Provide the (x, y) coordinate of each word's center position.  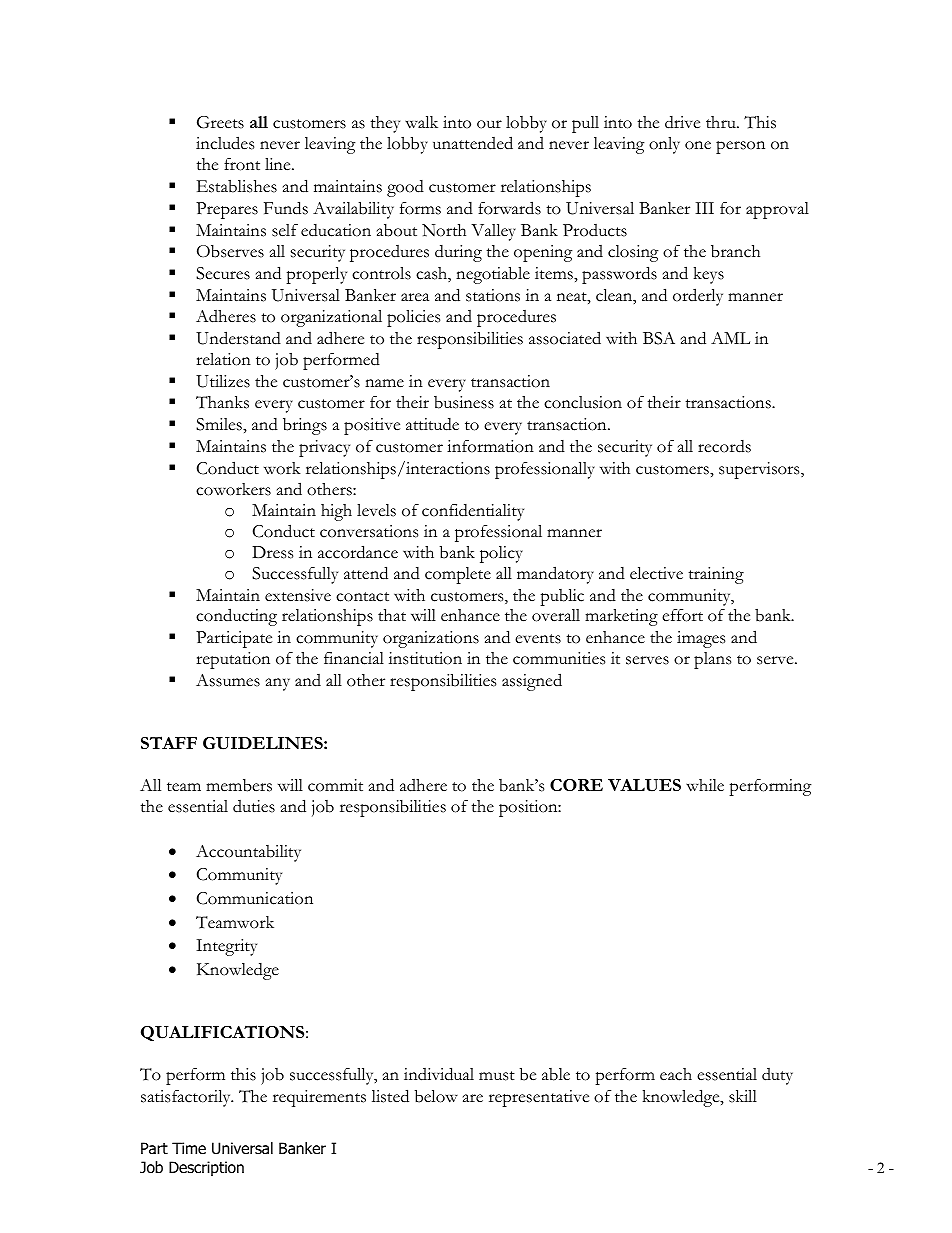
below (436, 1096)
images (701, 639)
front (242, 164)
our (489, 124)
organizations (431, 639)
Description (206, 1168)
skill (743, 1096)
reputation (233, 660)
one (698, 145)
